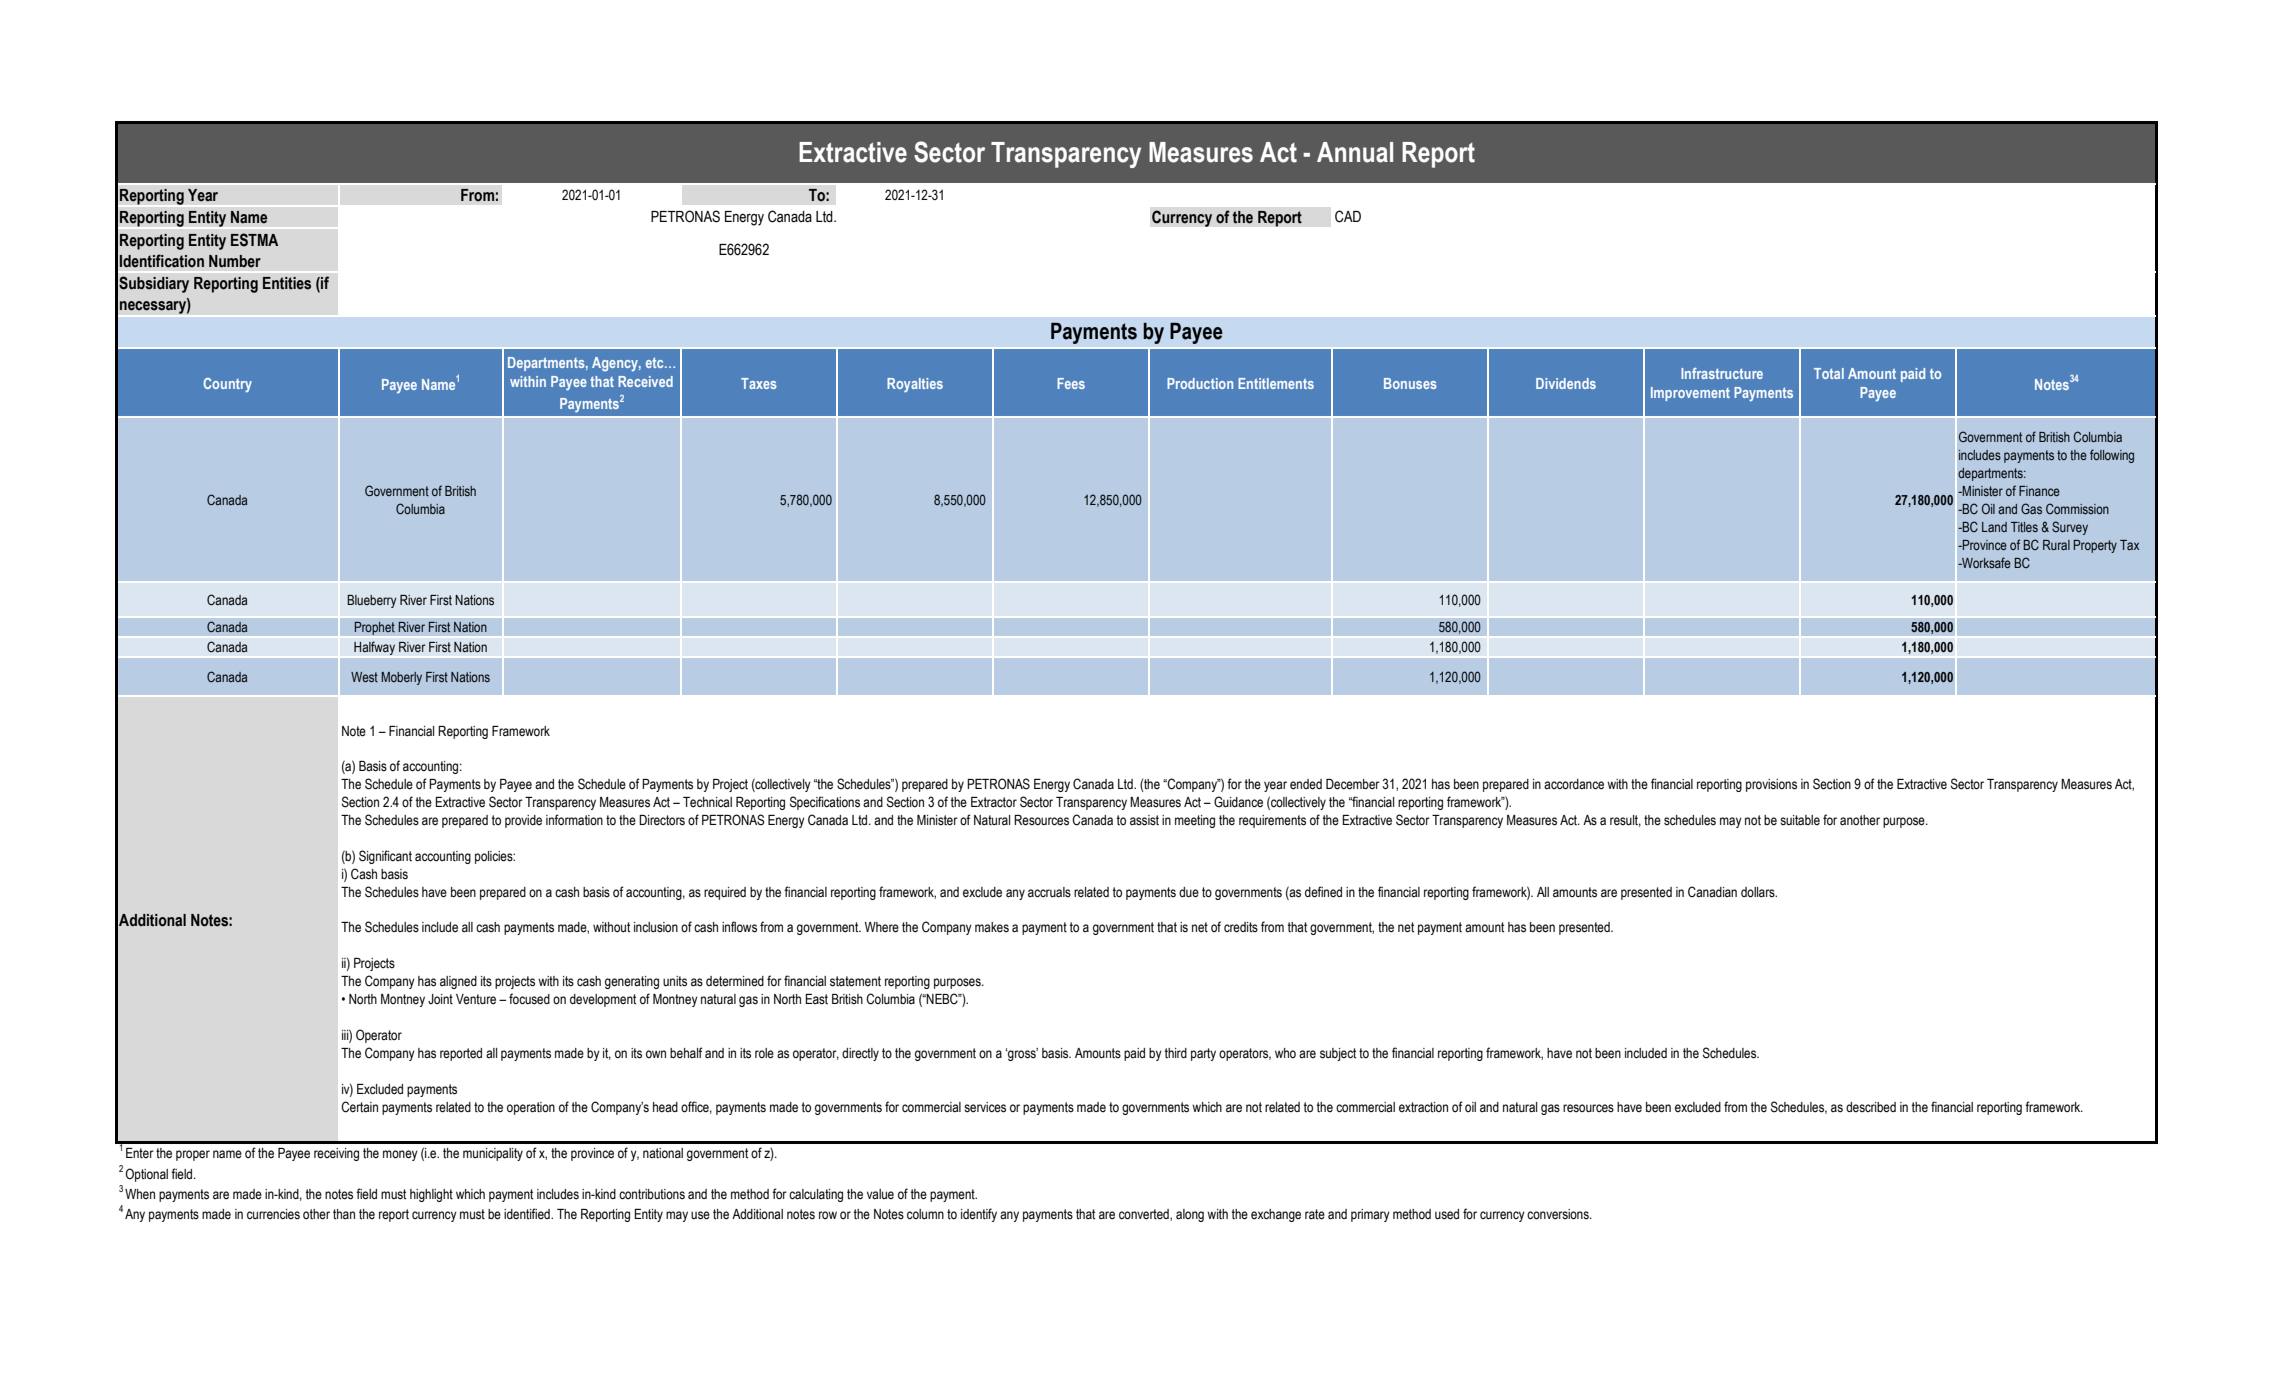 The image size is (2278, 1383). I want to click on Annual, so click(1355, 152).
